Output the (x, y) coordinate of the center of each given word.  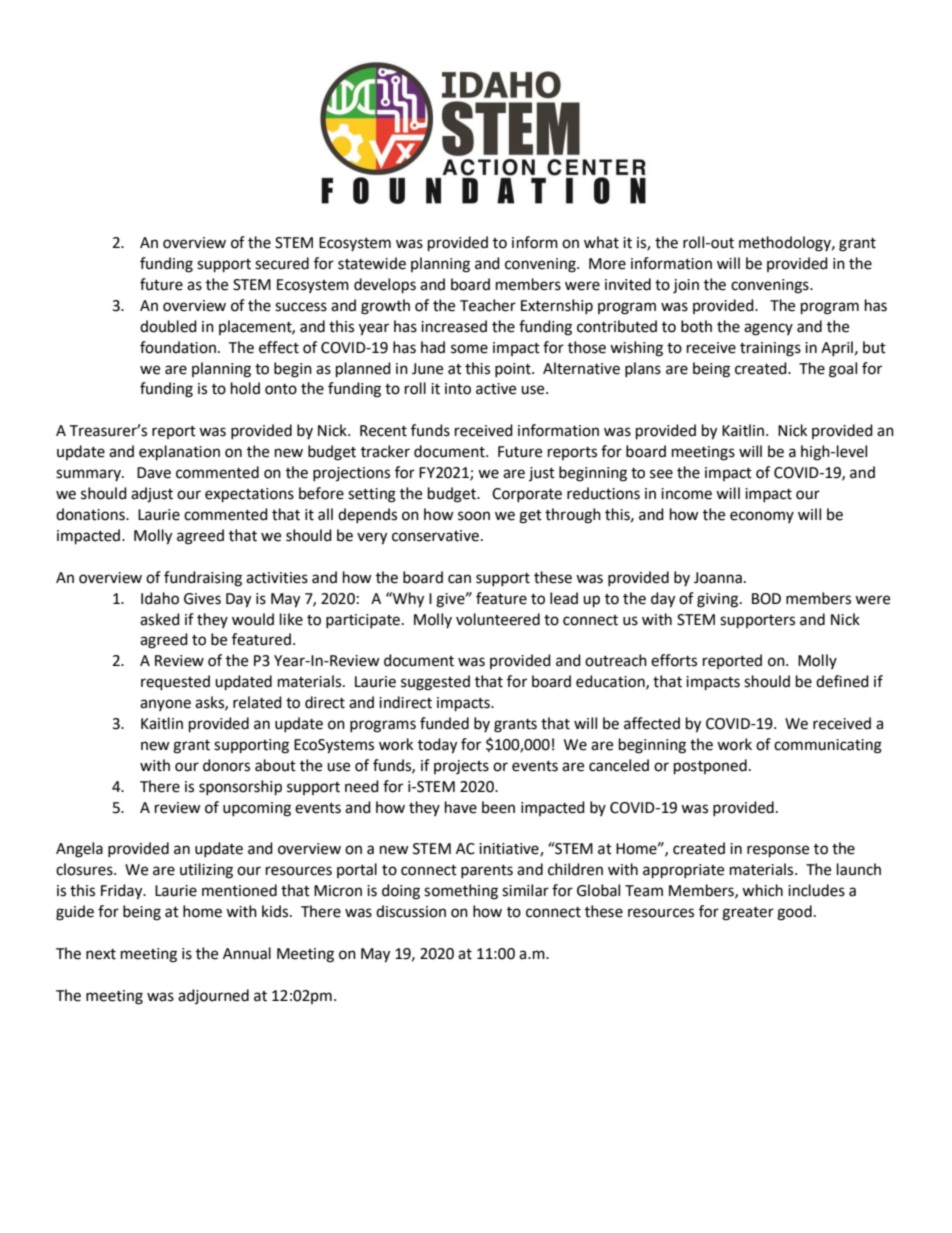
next (101, 954)
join (686, 286)
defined (842, 681)
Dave (154, 473)
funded (444, 723)
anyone (165, 705)
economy (762, 517)
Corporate (527, 495)
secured (282, 263)
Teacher (488, 305)
